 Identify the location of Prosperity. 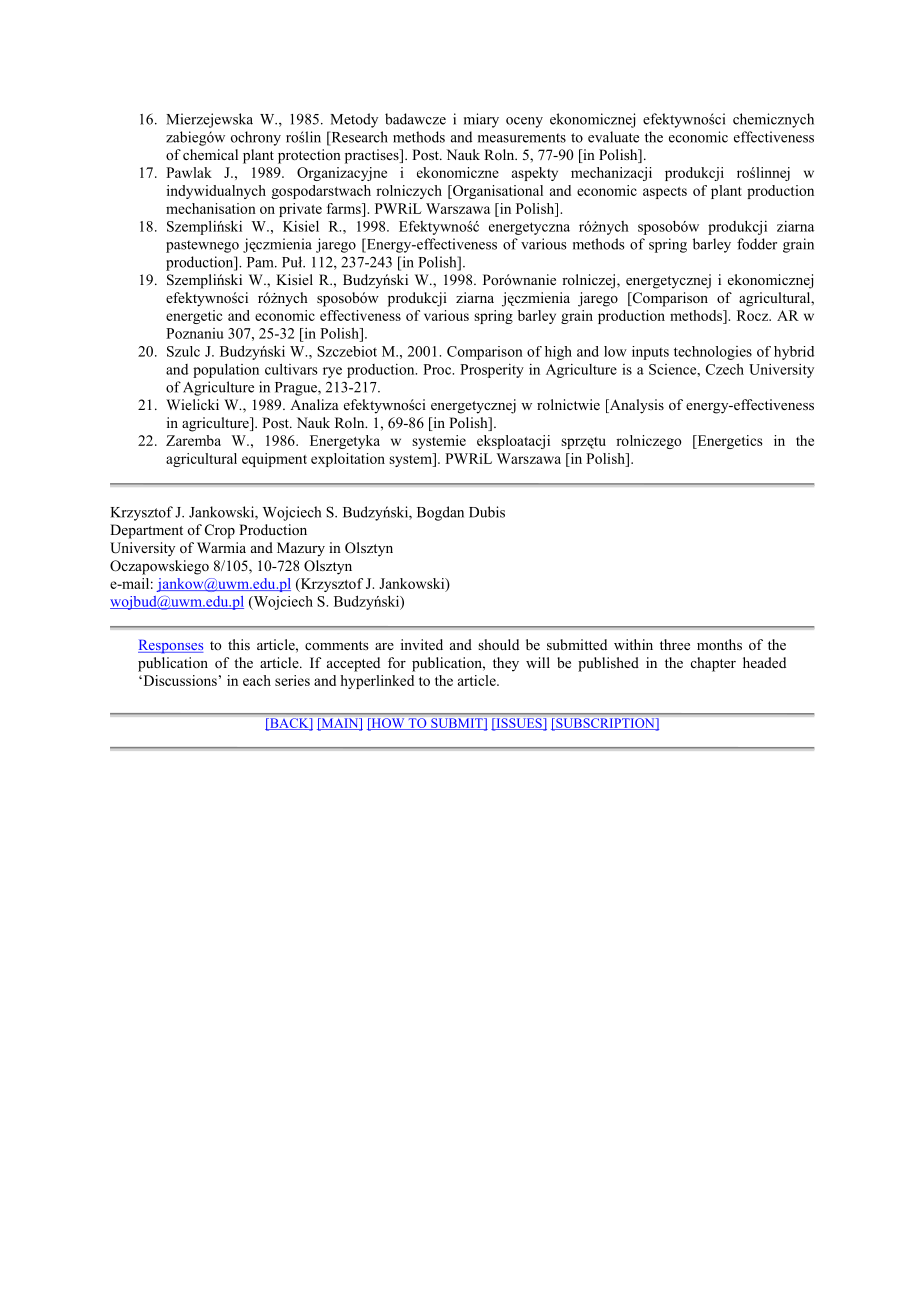
(492, 371).
